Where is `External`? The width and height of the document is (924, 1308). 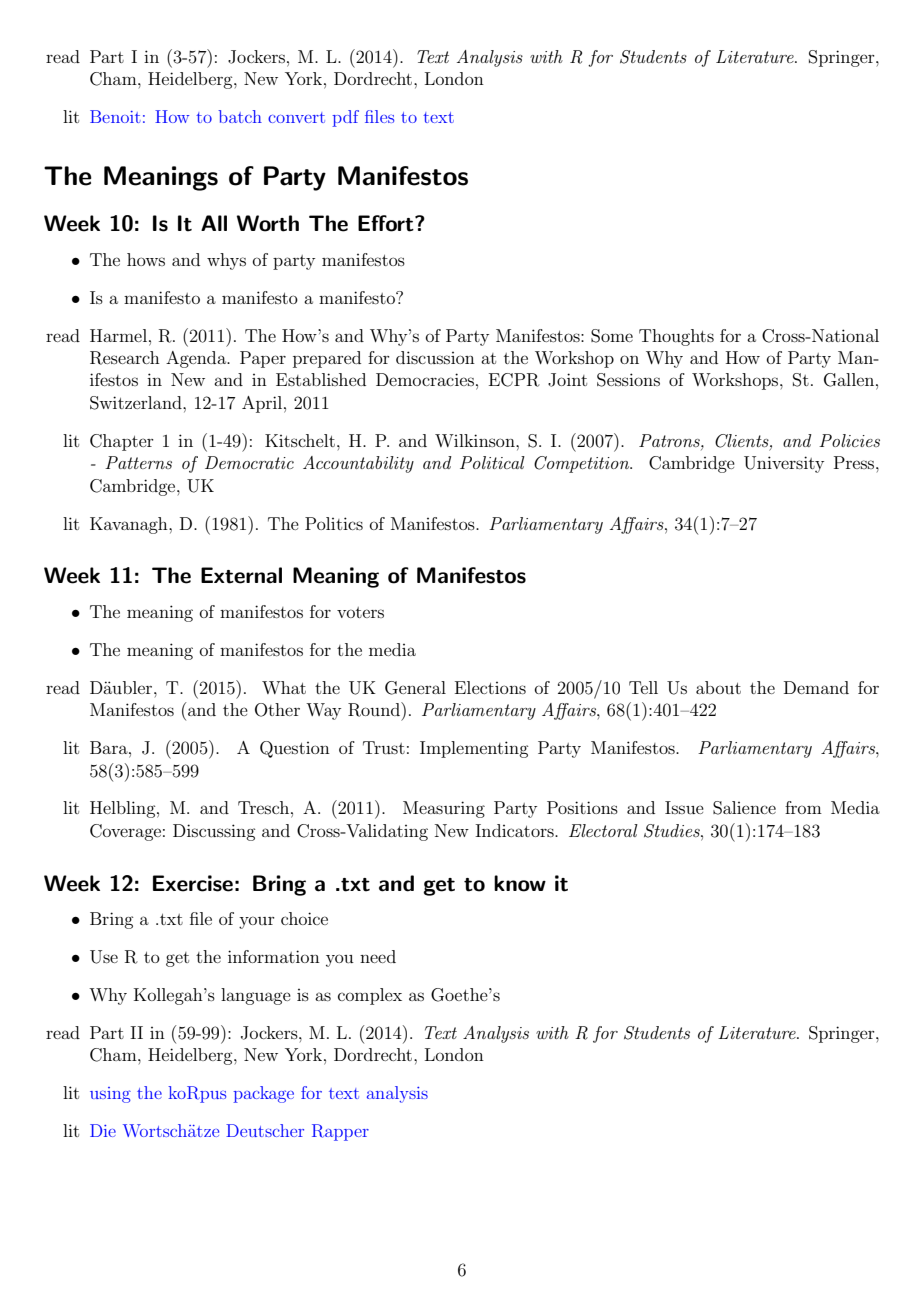
External is located at coordinates (241, 575).
